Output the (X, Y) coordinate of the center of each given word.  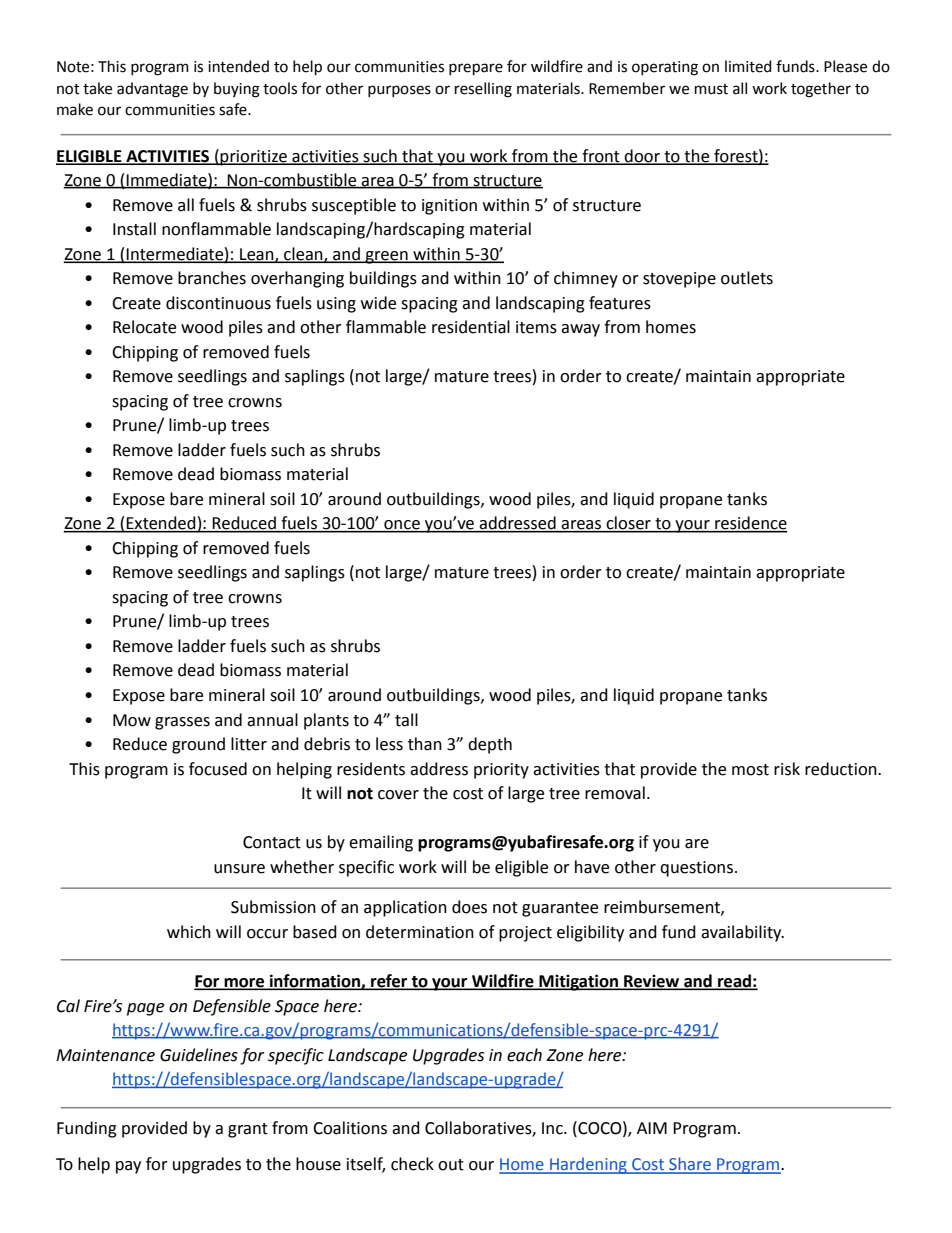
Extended (161, 524)
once (402, 526)
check (412, 1164)
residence (750, 524)
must (711, 89)
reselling (483, 90)
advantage (152, 90)
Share (690, 1165)
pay (128, 1167)
